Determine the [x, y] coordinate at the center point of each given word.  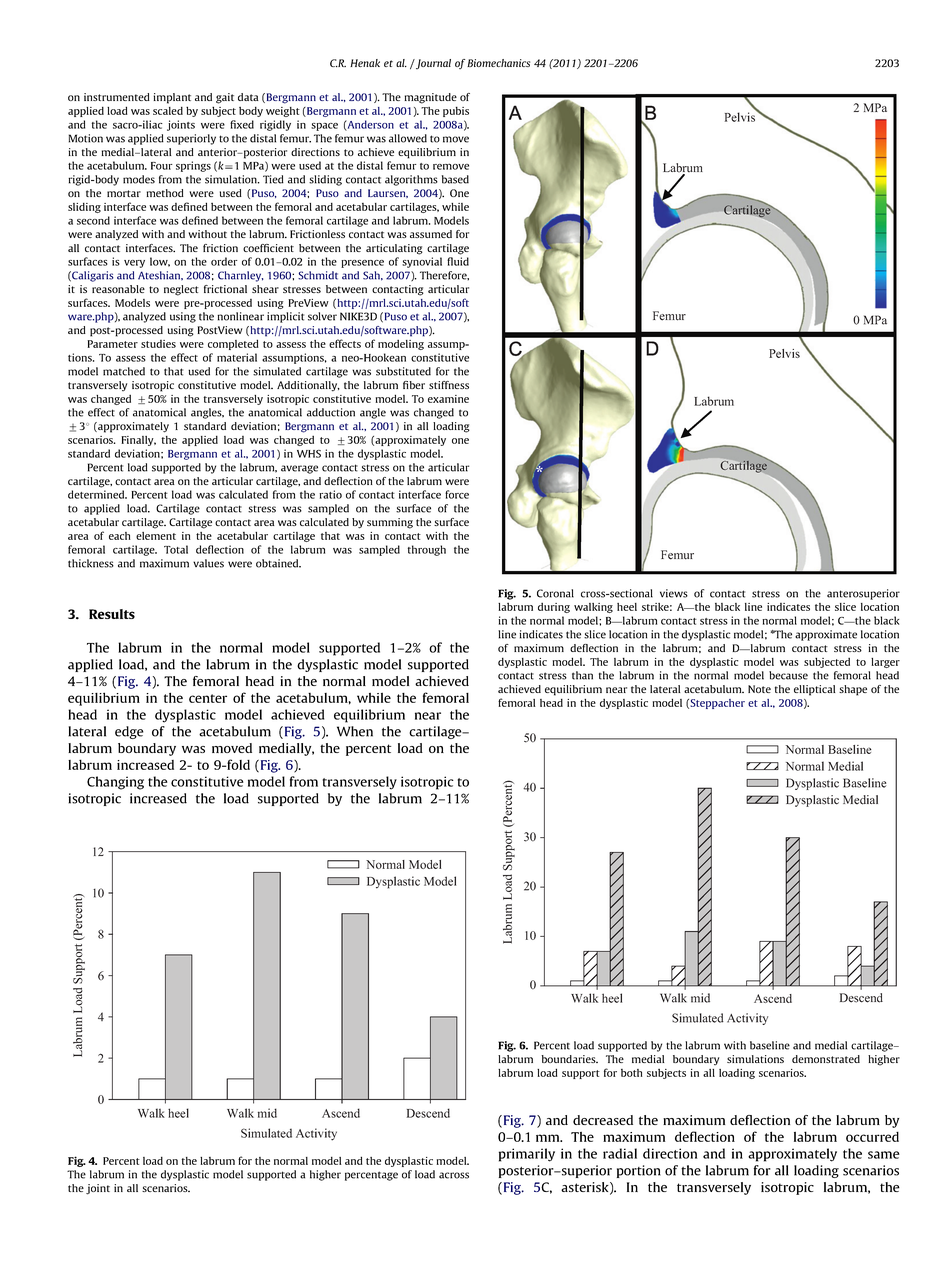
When [355, 731]
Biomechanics [498, 63]
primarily [527, 1155]
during [554, 608]
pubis [456, 112]
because [788, 675]
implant [172, 98]
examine [448, 399]
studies [158, 344]
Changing [115, 783]
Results [112, 614]
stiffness [449, 385]
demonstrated [826, 1059]
